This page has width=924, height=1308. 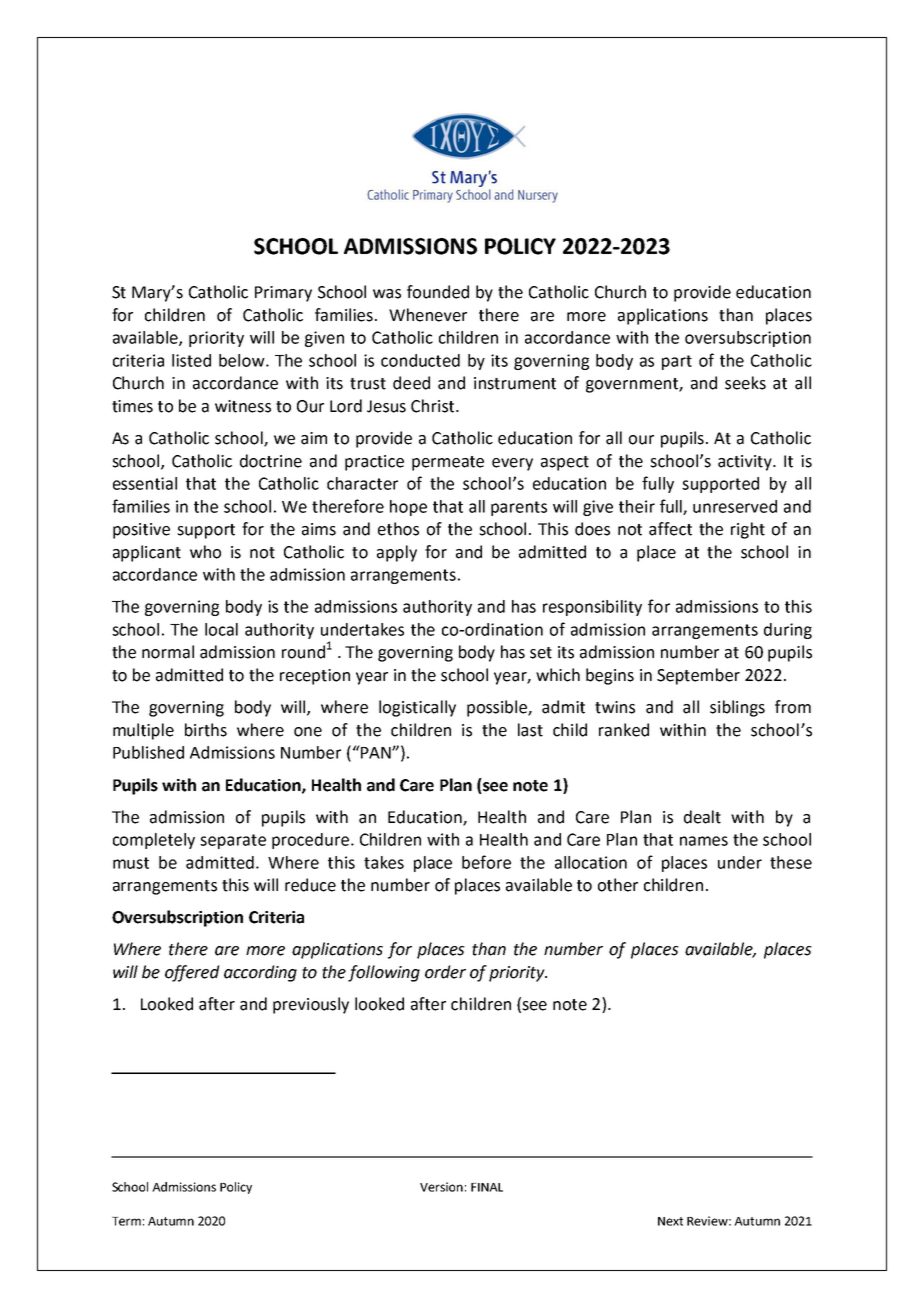 I want to click on separate, so click(x=233, y=841).
